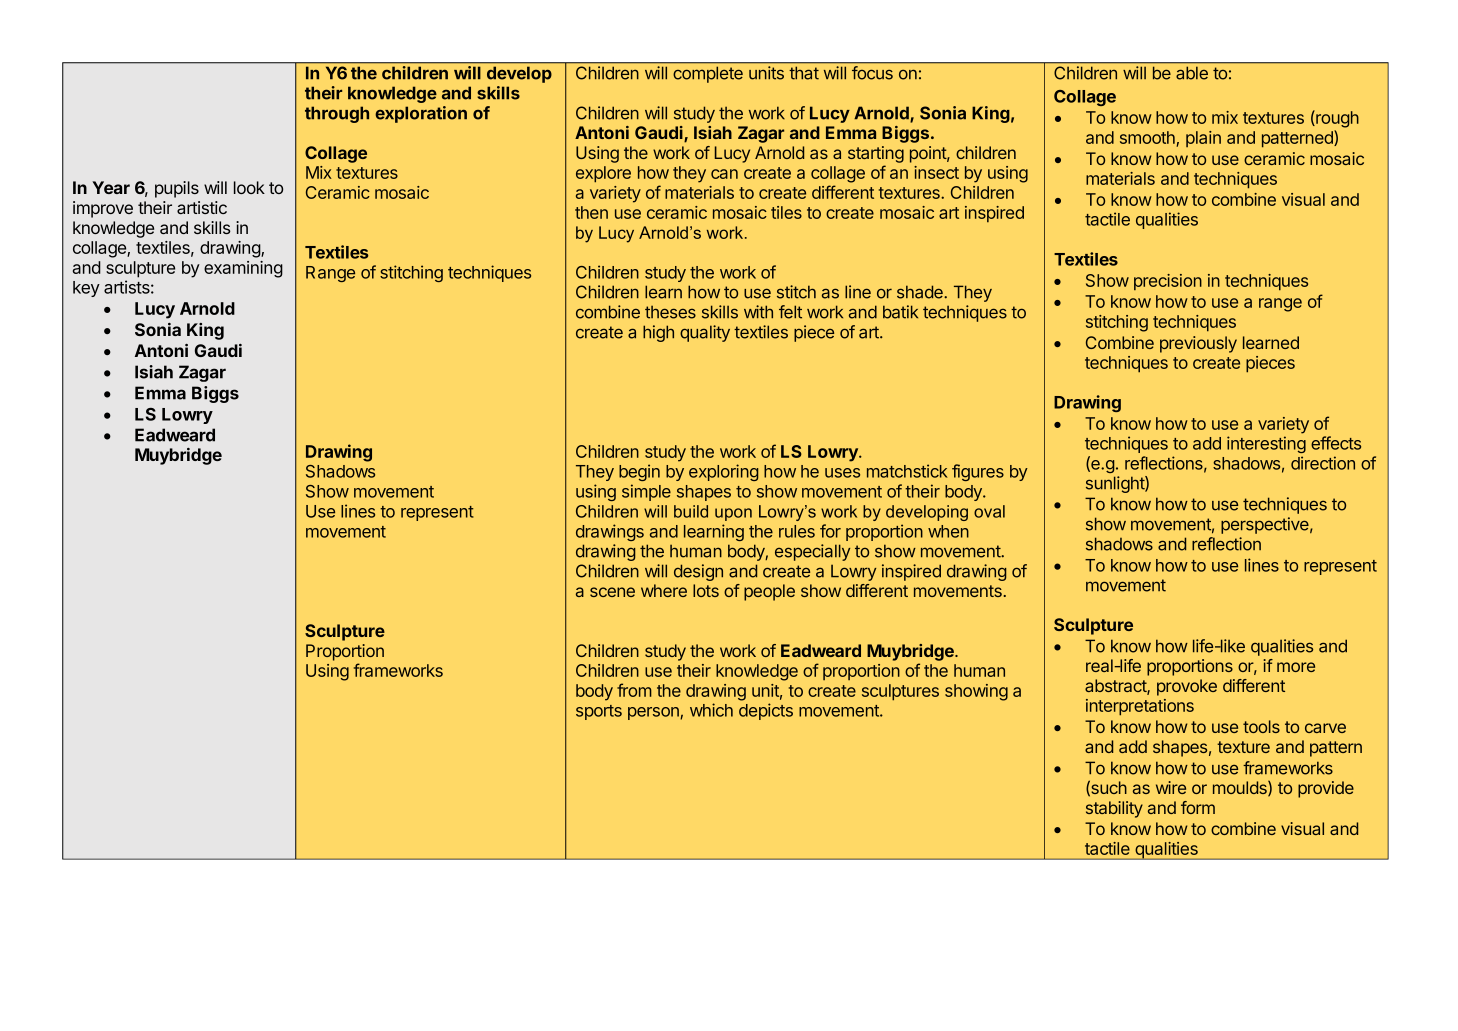  Describe the element at coordinates (599, 712) in the page. I see `sports` at that location.
